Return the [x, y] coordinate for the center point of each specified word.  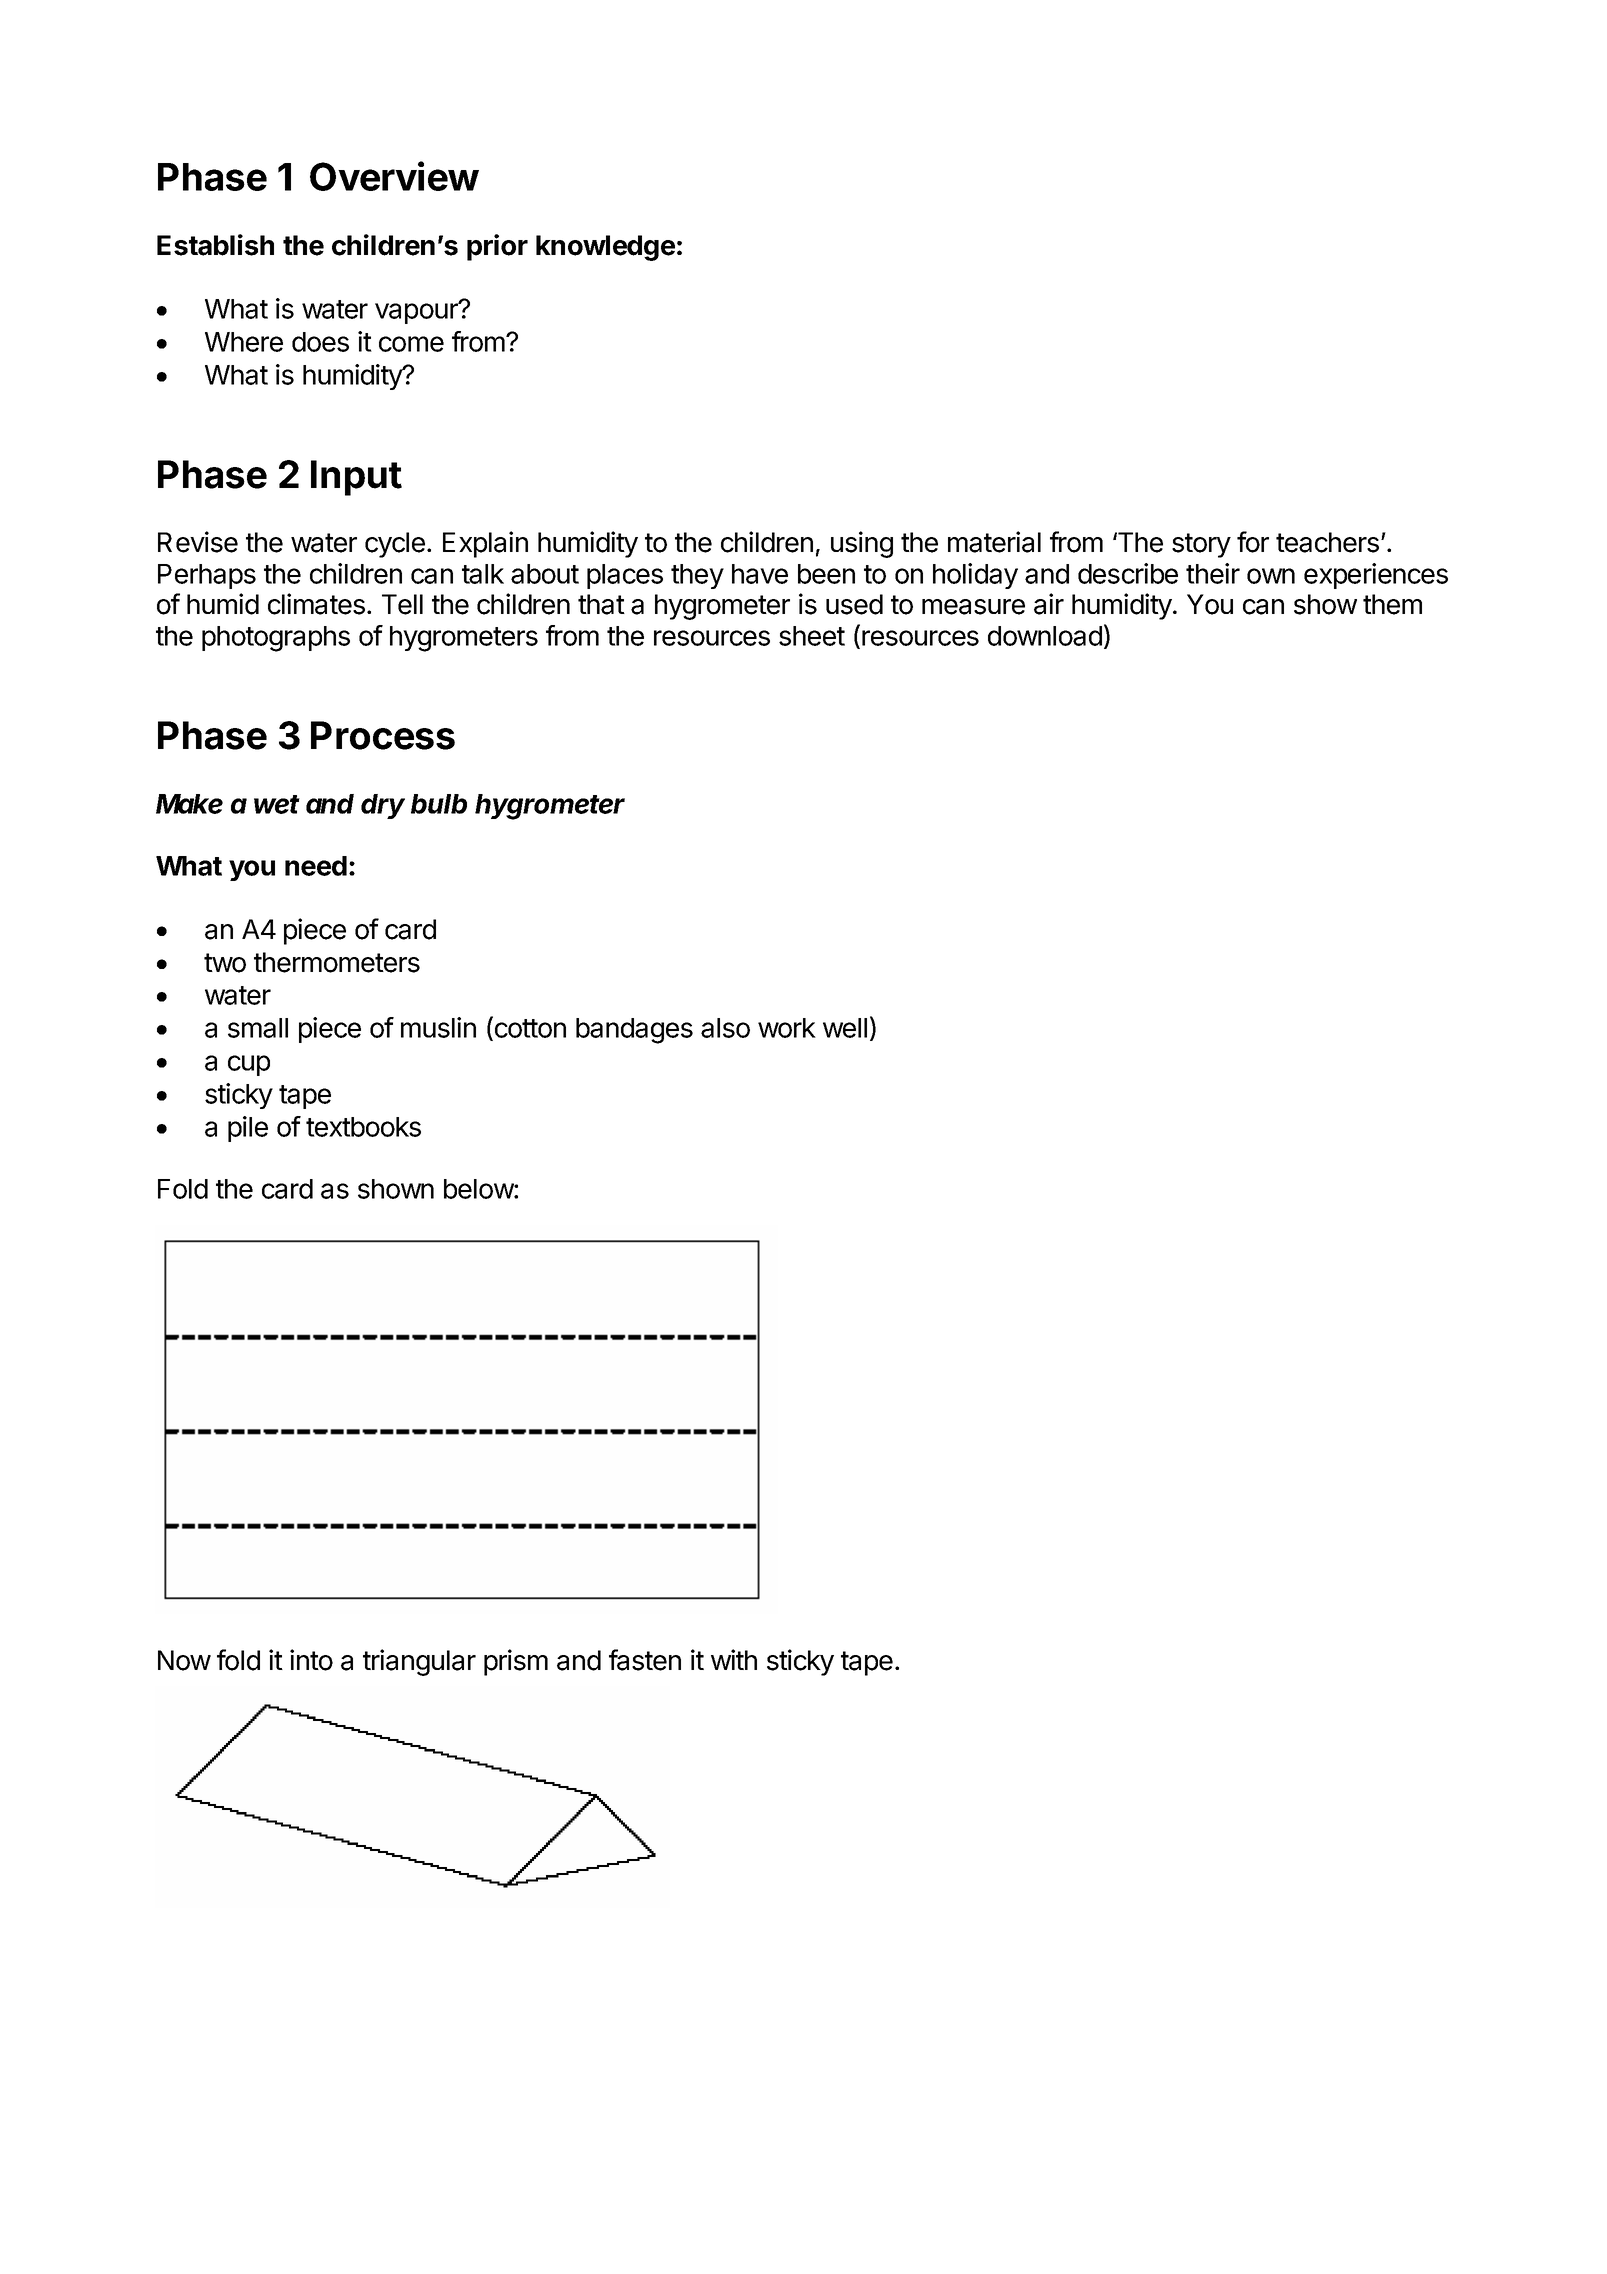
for [1253, 542]
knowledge [605, 248]
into [311, 1660]
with [734, 1659]
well [845, 1028]
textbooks [363, 1127]
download [1045, 636]
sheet [812, 636]
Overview [394, 176]
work [787, 1028]
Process [383, 735]
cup [249, 1065]
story [1201, 545]
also [725, 1028]
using [862, 544]
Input [356, 478]
